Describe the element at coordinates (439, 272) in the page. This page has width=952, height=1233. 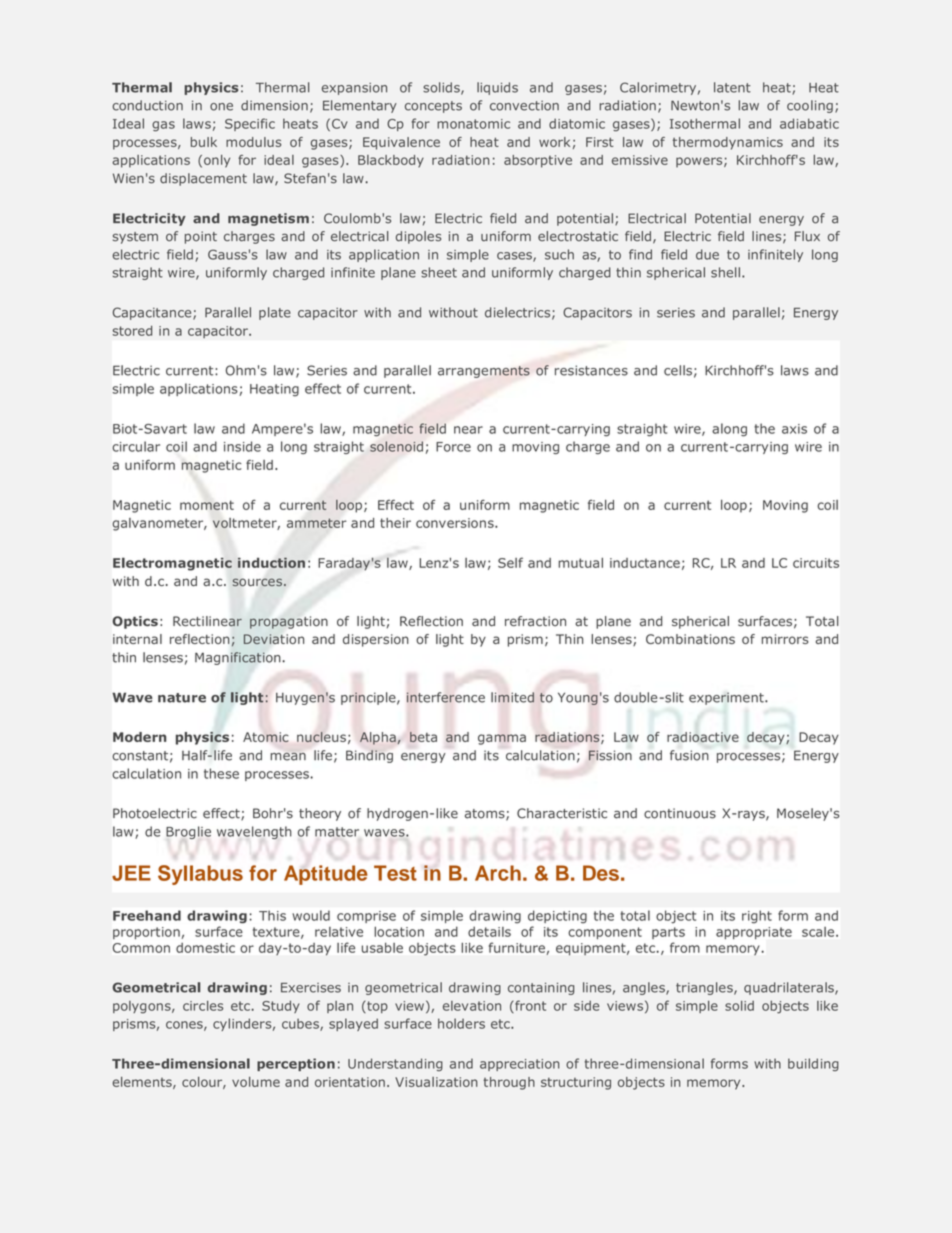
I see `sheet` at that location.
